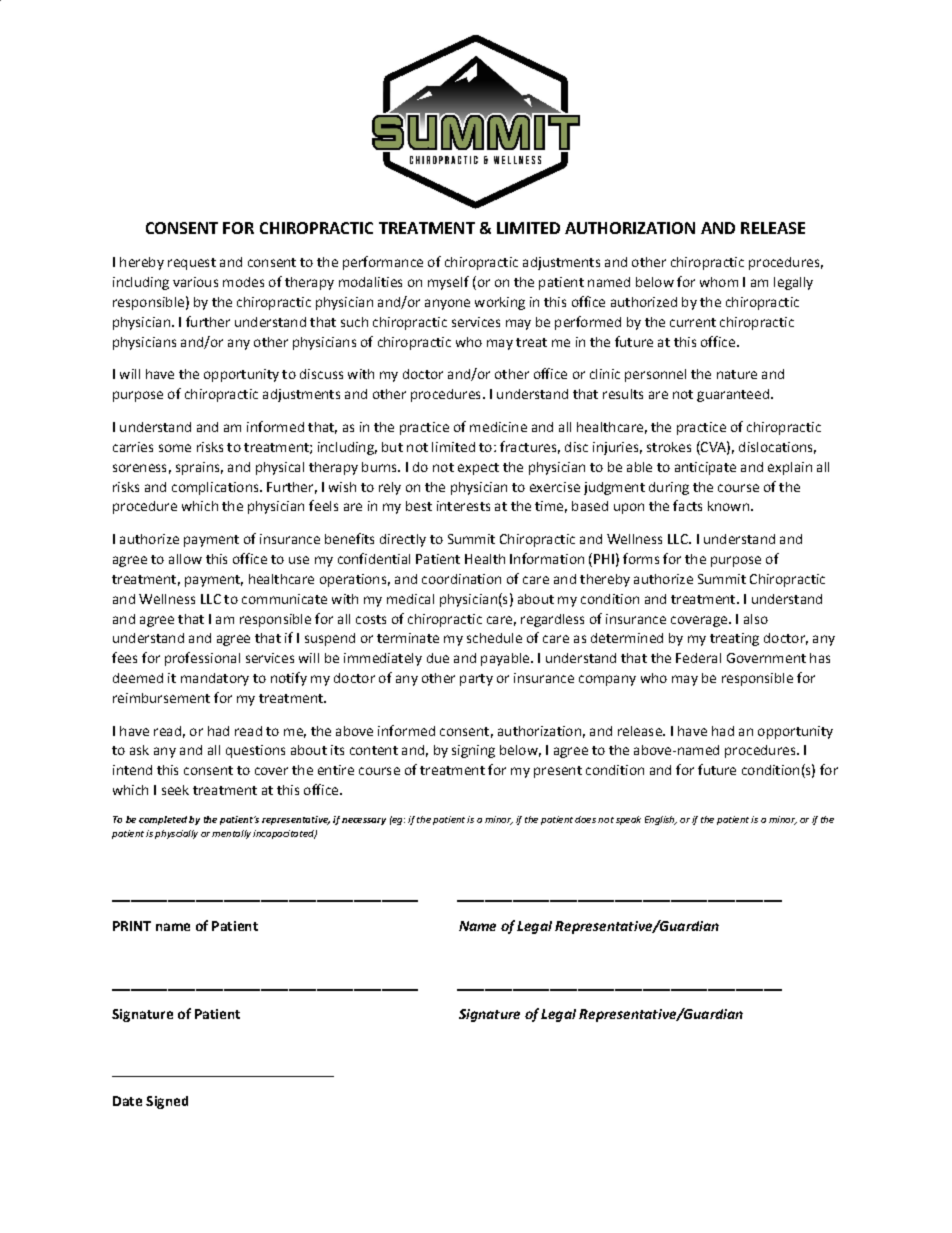 The width and height of the document is (952, 1233). What do you see at coordinates (661, 820) in the document?
I see `English` at bounding box center [661, 820].
